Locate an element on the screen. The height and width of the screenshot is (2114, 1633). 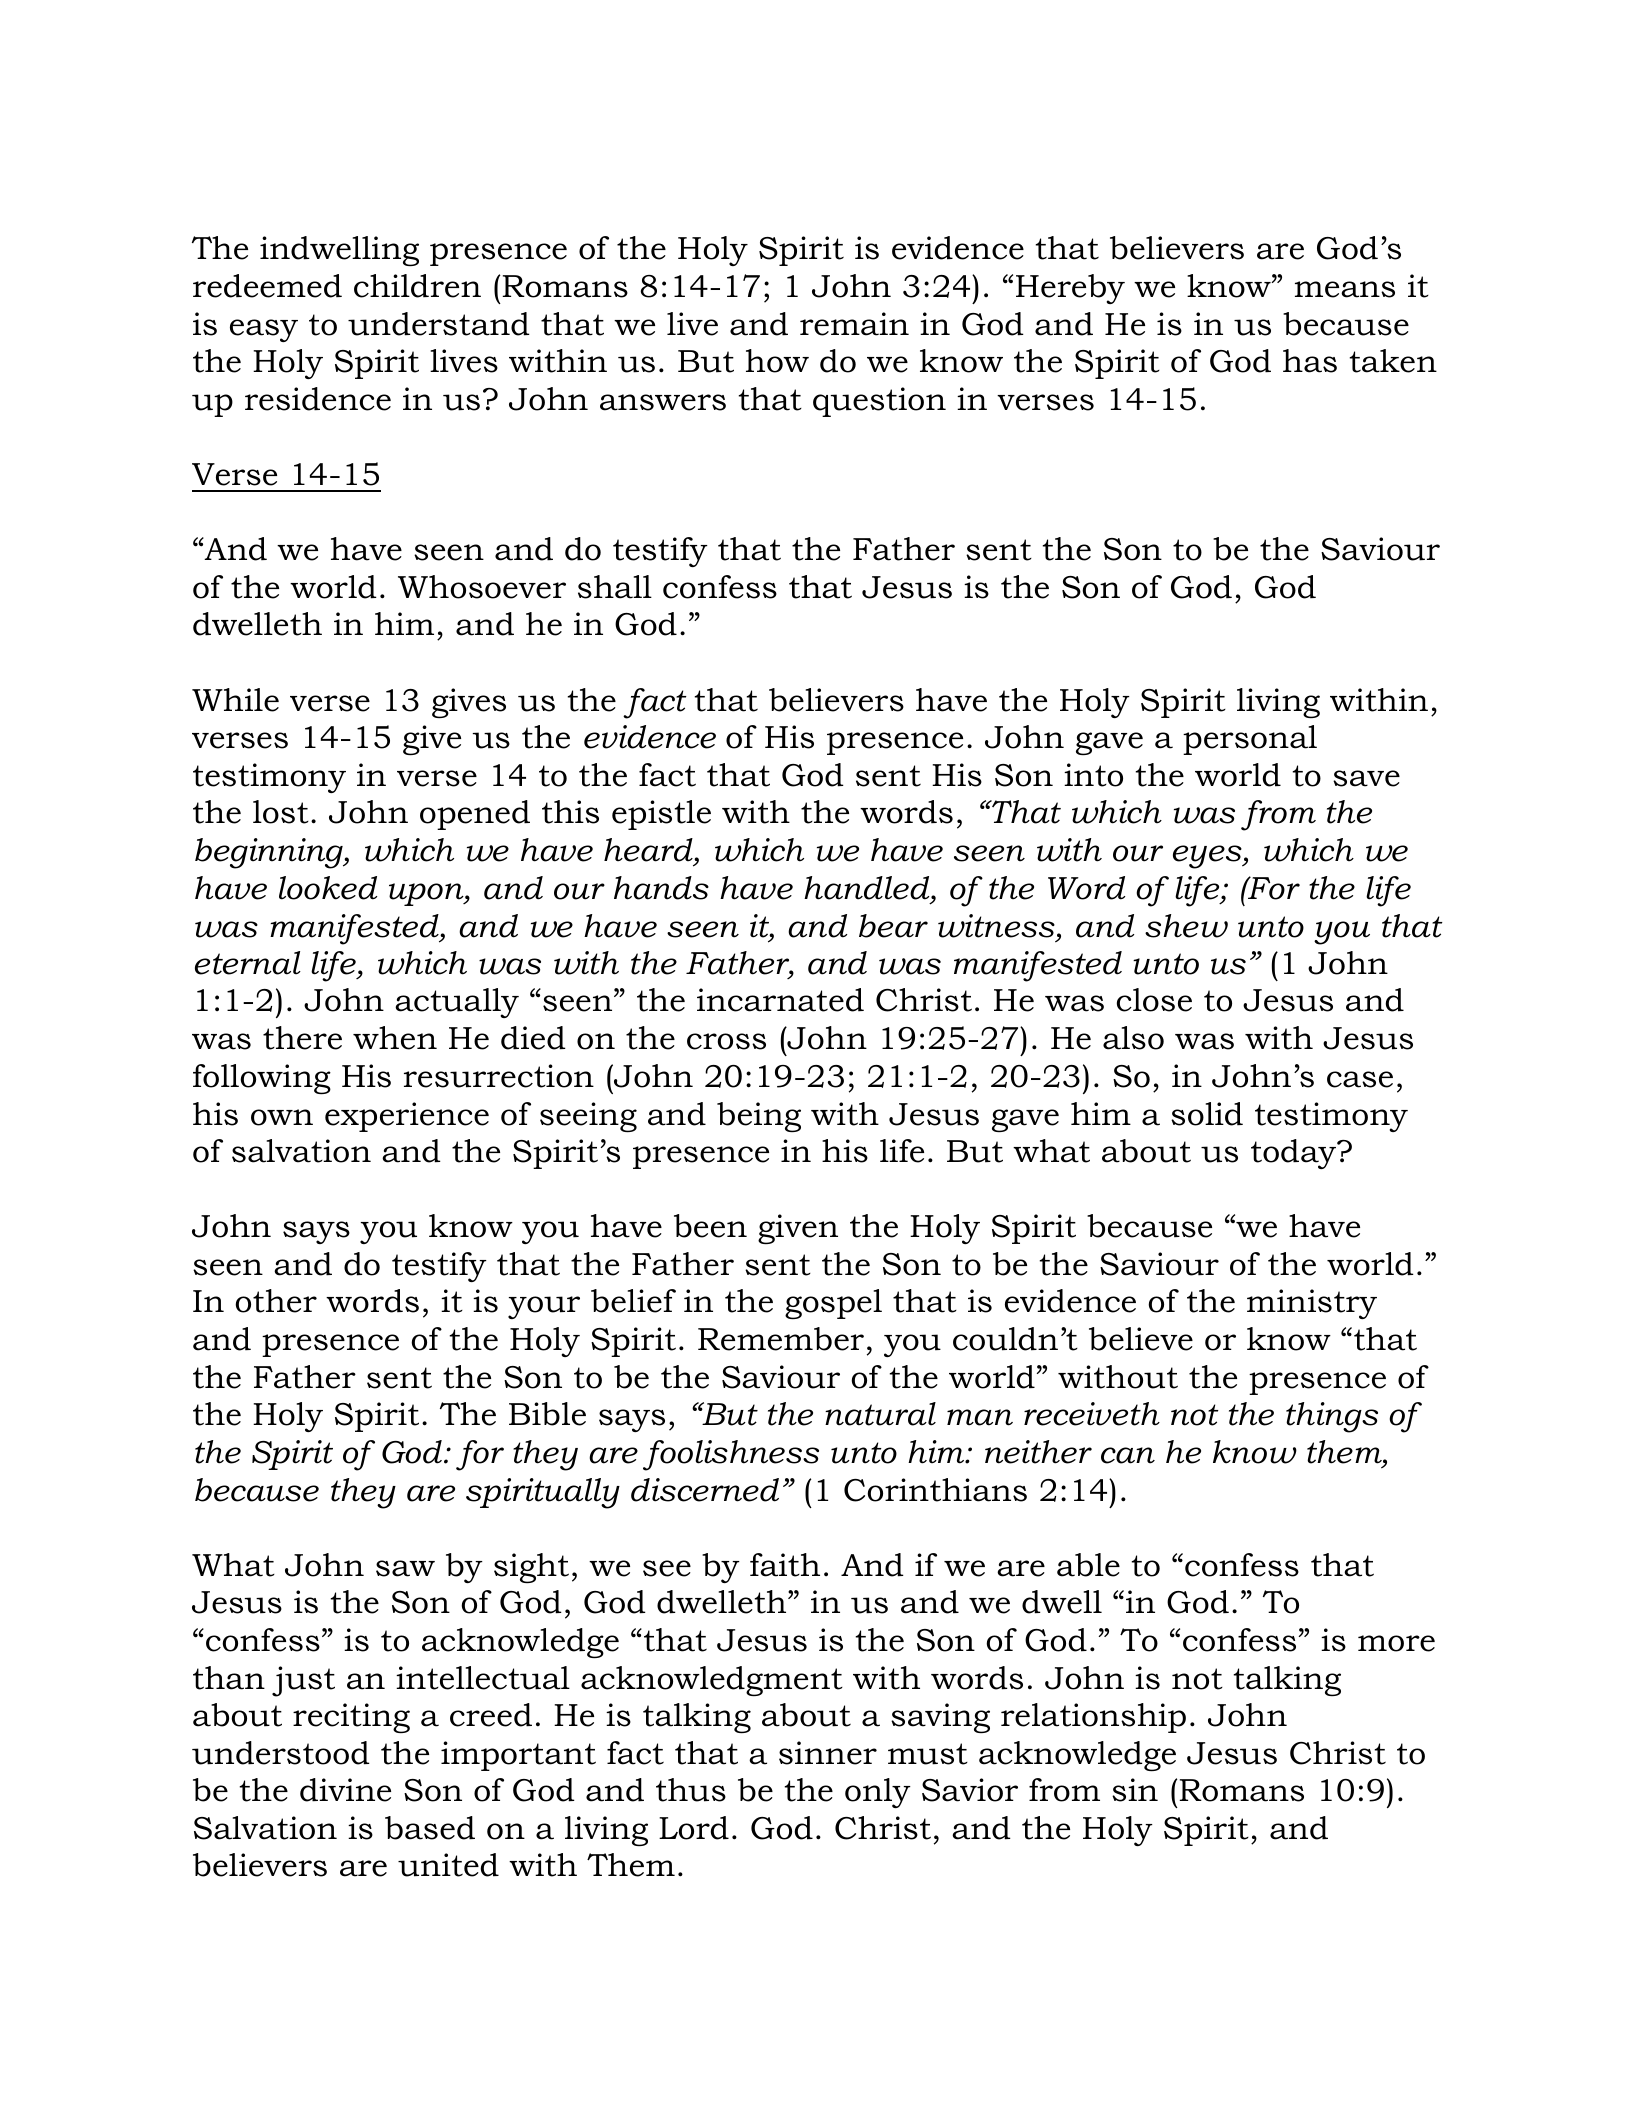
divine is located at coordinates (345, 1790).
